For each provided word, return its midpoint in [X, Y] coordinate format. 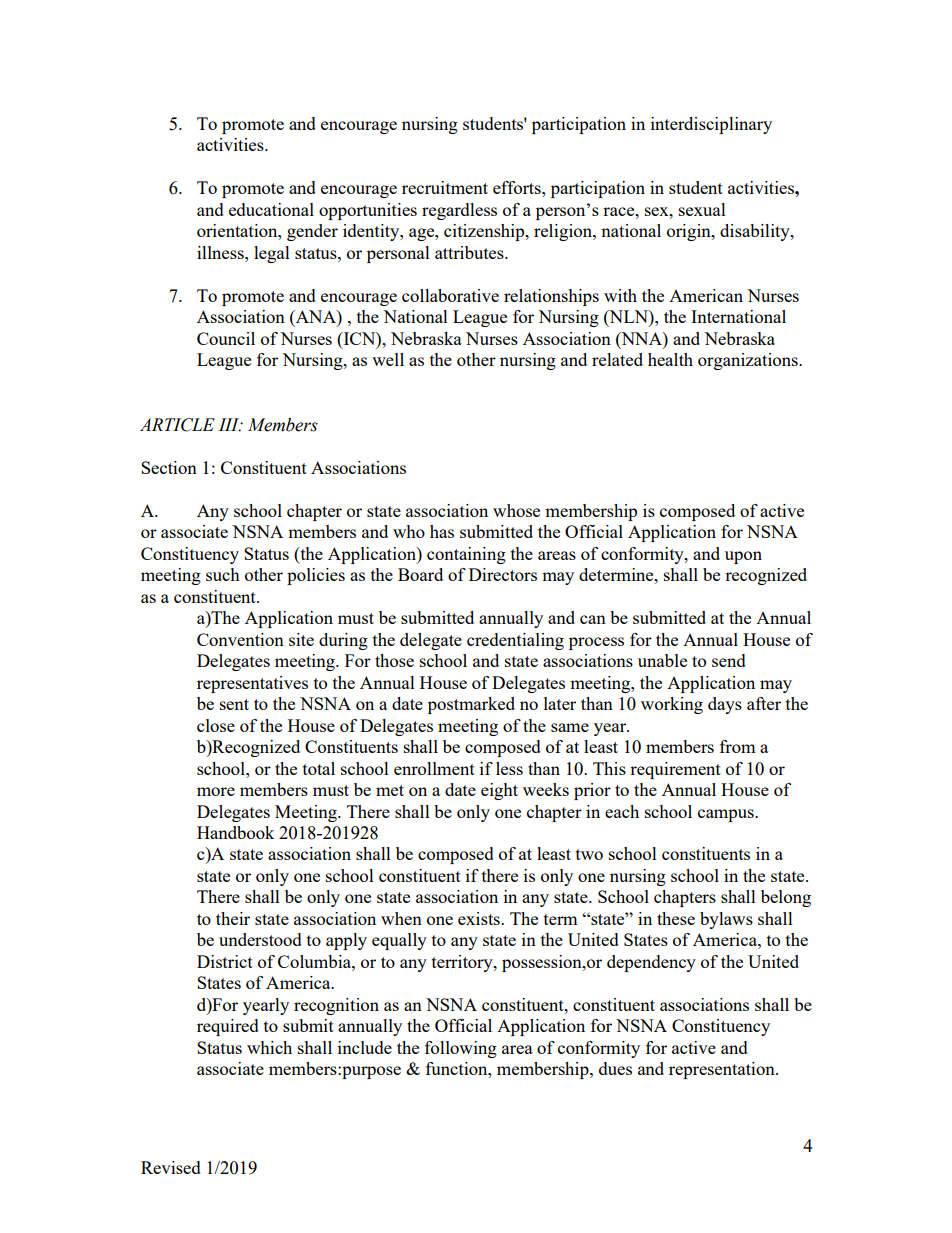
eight [499, 791]
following [461, 1049]
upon [743, 557]
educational [271, 209]
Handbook [236, 832]
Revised [171, 1167]
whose [516, 510]
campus [727, 815]
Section [169, 467]
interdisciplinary [711, 125]
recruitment [445, 187]
